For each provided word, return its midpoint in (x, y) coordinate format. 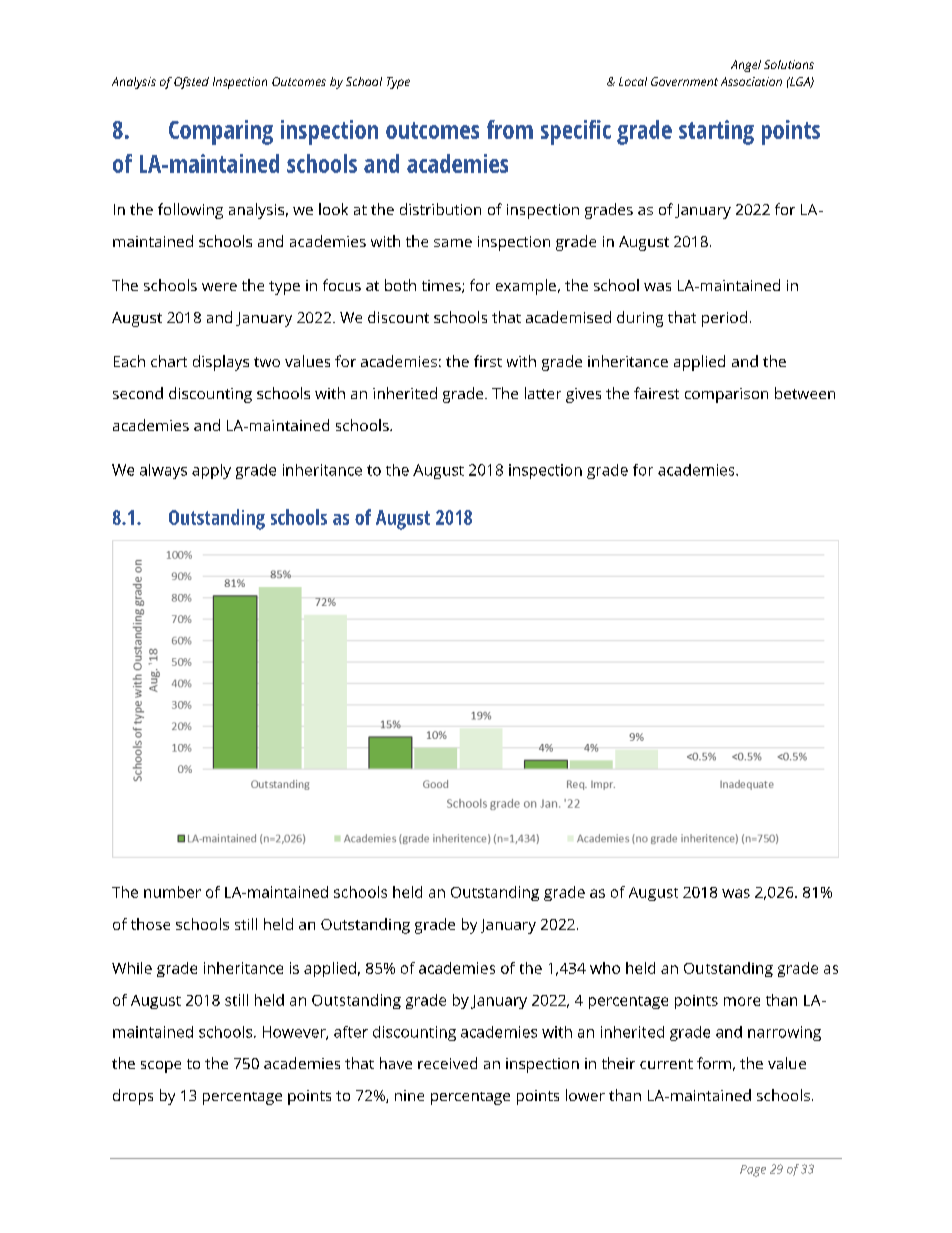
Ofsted (191, 83)
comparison (726, 395)
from (510, 129)
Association (751, 81)
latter (543, 393)
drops (133, 1097)
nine (409, 1095)
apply (211, 471)
